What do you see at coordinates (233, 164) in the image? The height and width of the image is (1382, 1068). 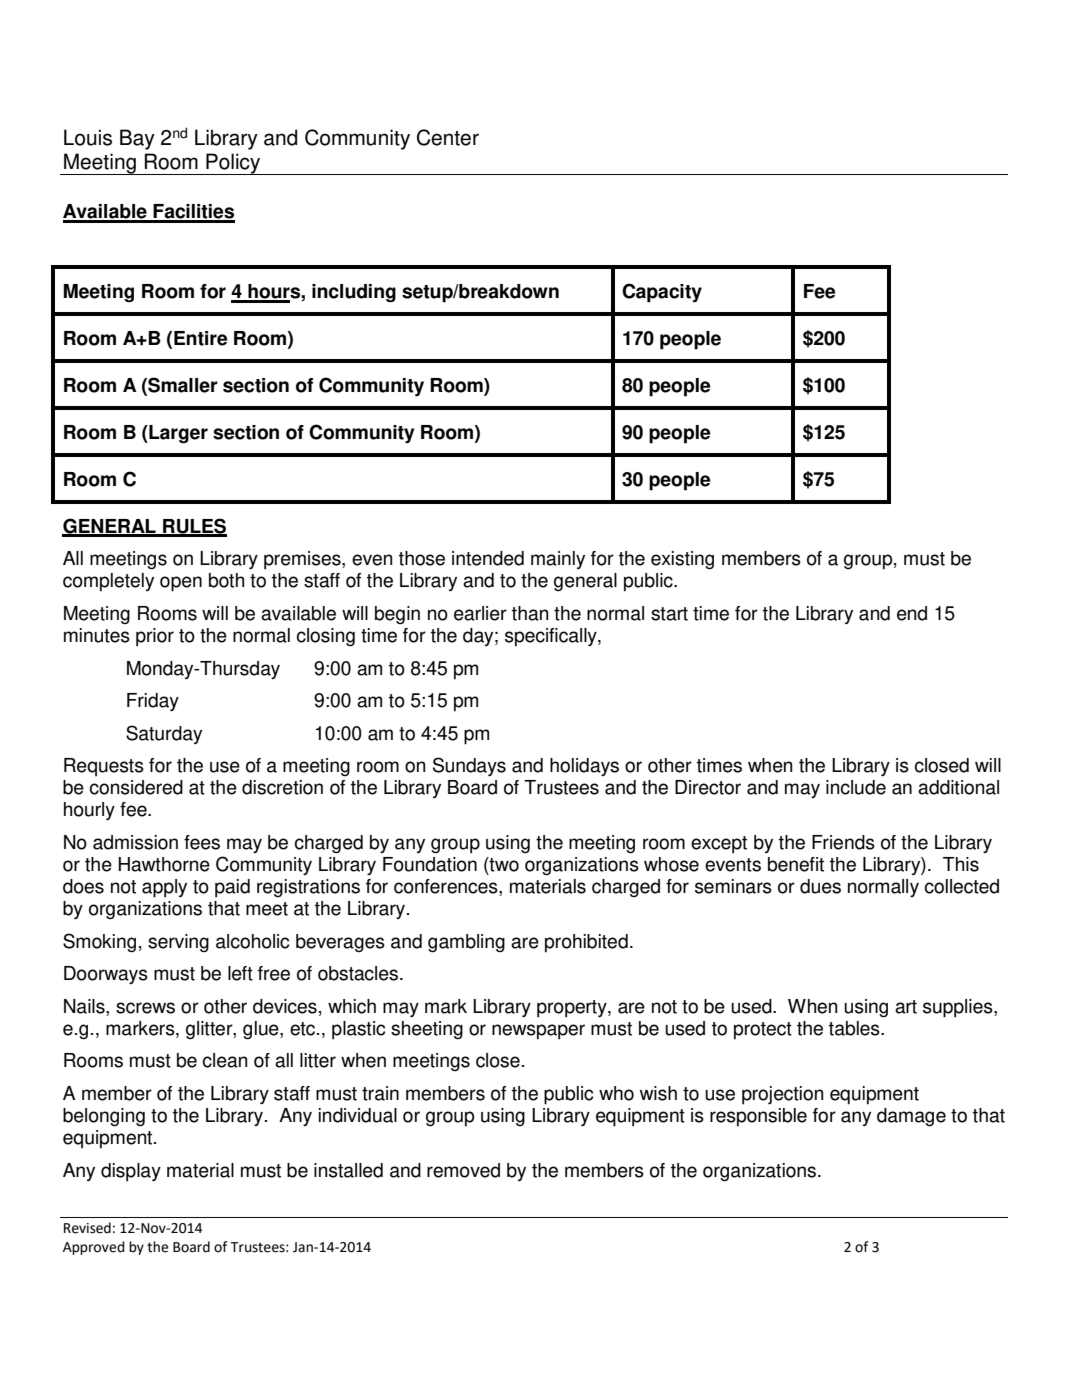 I see `Policy` at bounding box center [233, 164].
